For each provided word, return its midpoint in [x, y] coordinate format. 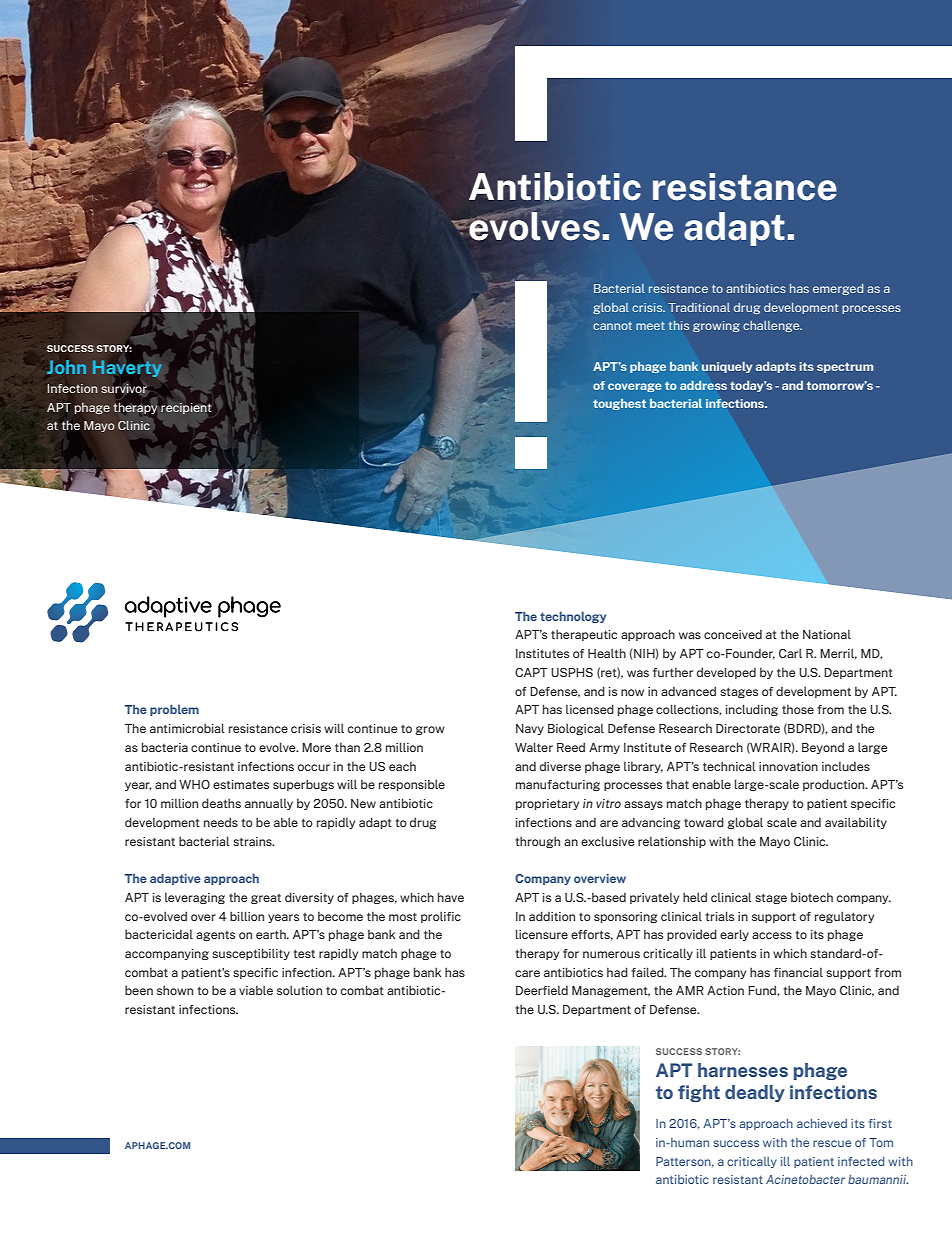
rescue [832, 1143]
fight [699, 1093]
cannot [612, 326]
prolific [441, 917]
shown [175, 990]
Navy [530, 729]
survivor [124, 388]
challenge [772, 326]
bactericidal [159, 934]
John [66, 367]
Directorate [748, 728]
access [772, 935]
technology [573, 617]
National [827, 634]
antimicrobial [187, 728]
